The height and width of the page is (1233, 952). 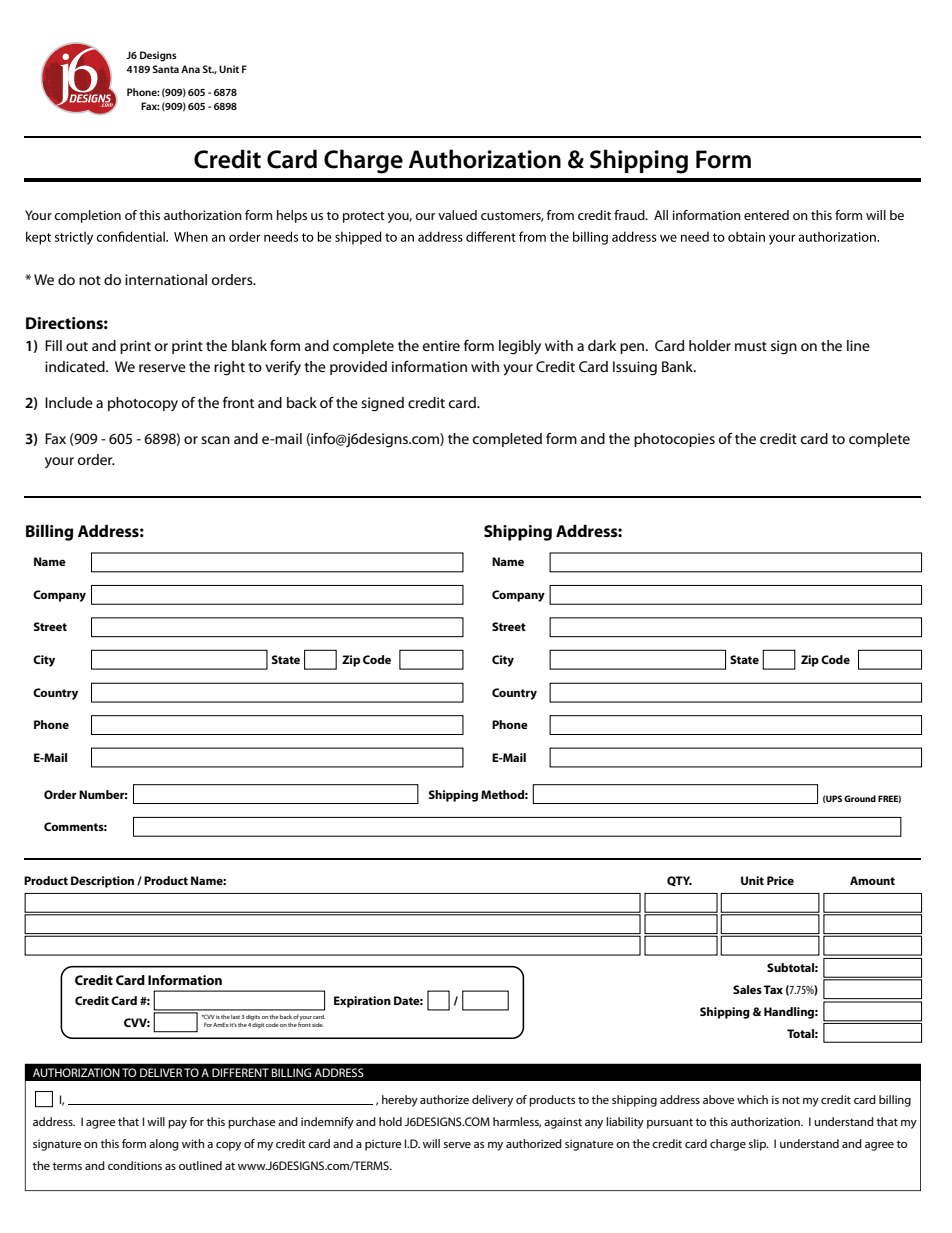 I want to click on scan, so click(x=215, y=440).
